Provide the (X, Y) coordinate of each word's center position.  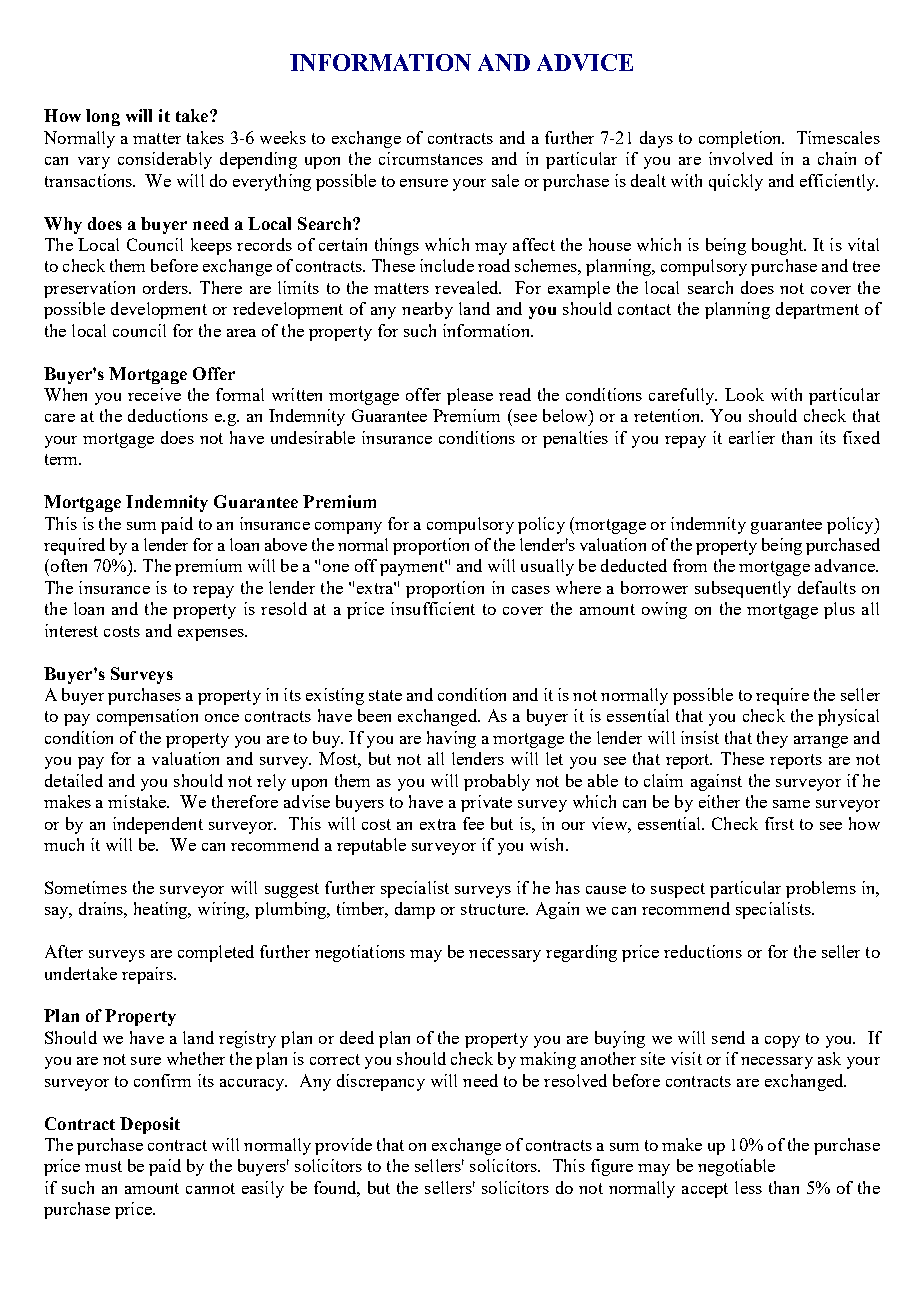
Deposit (150, 1125)
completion (741, 139)
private (486, 803)
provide (343, 1146)
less (748, 1187)
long (103, 117)
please (470, 396)
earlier (752, 437)
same (791, 804)
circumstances (431, 158)
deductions (168, 415)
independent (158, 825)
